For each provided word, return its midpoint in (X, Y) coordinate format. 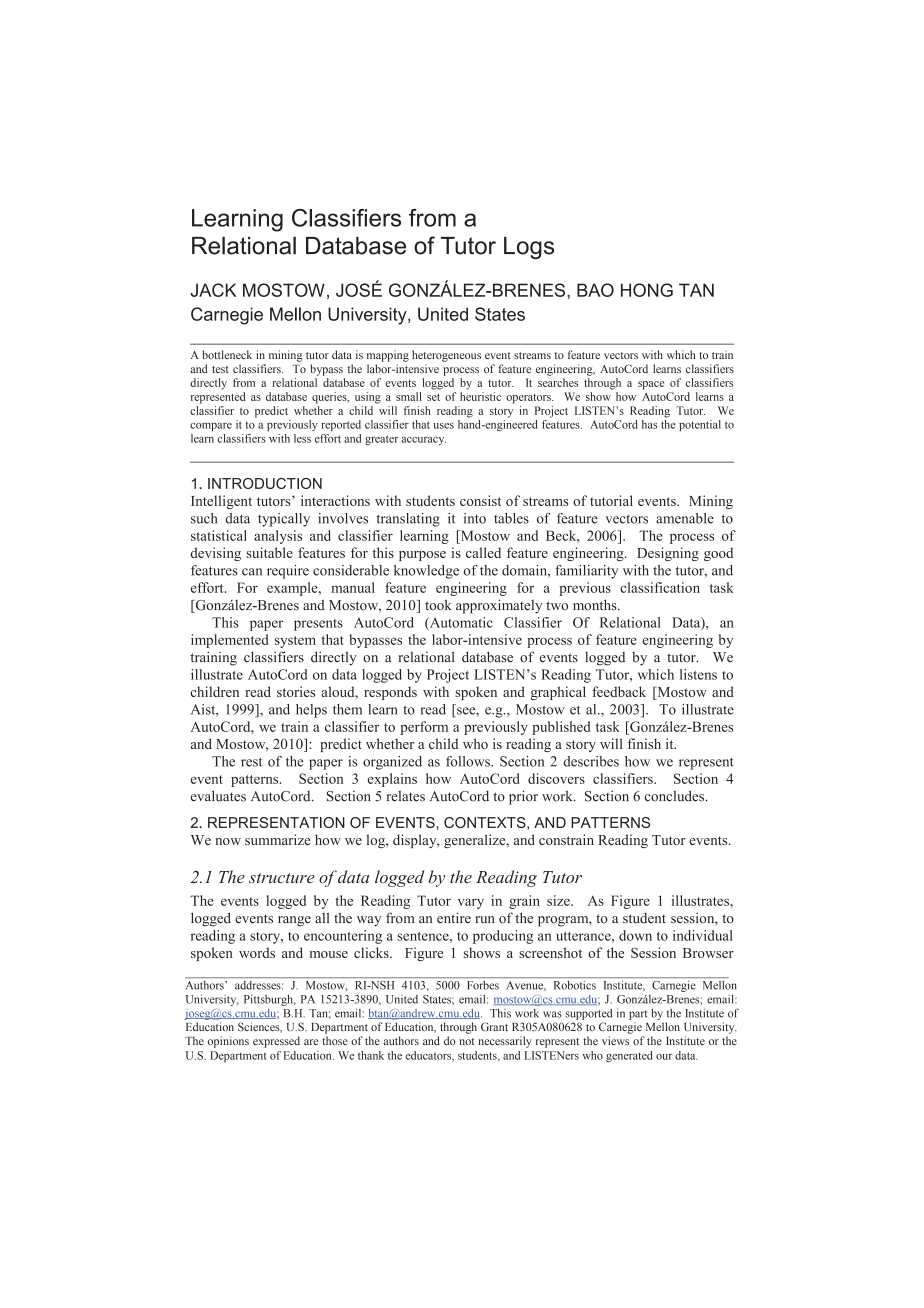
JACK (213, 290)
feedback (619, 691)
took (438, 605)
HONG (647, 290)
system (295, 642)
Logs (529, 248)
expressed (276, 1042)
